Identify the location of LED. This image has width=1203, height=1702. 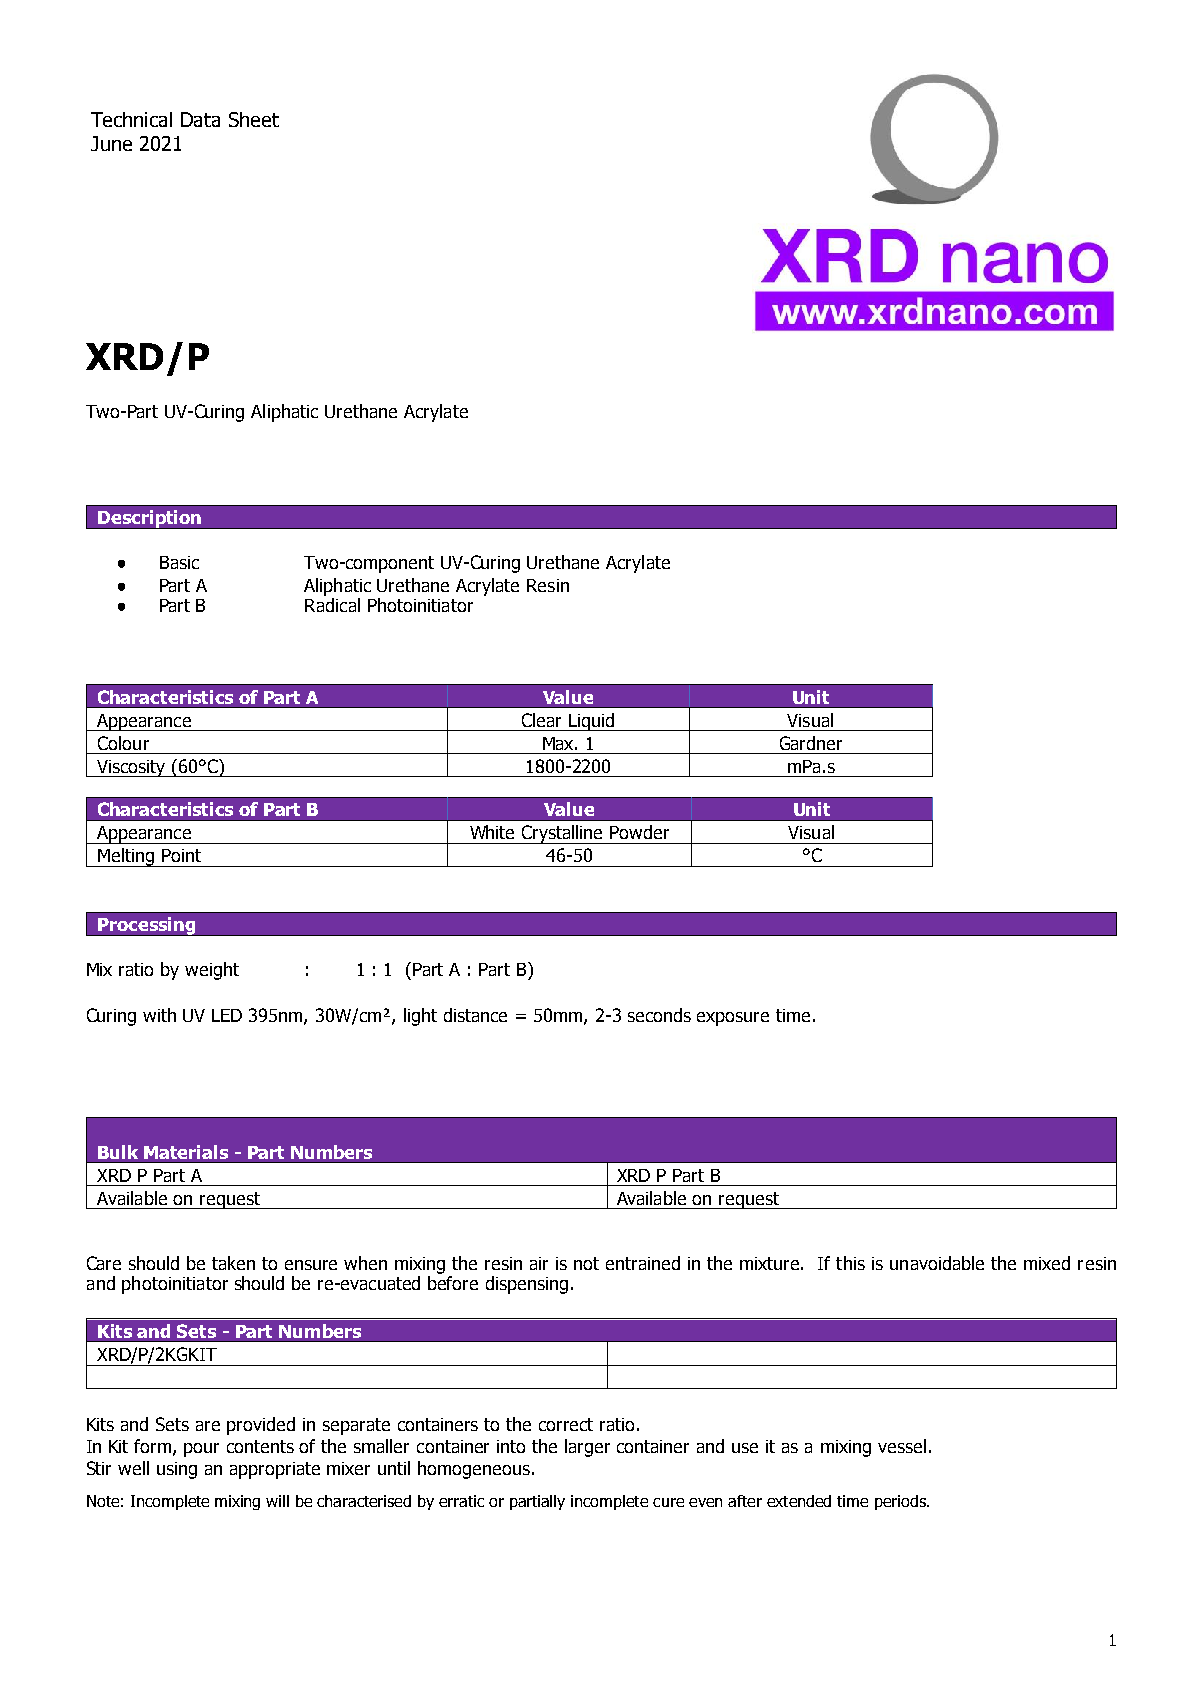
(227, 1015).
